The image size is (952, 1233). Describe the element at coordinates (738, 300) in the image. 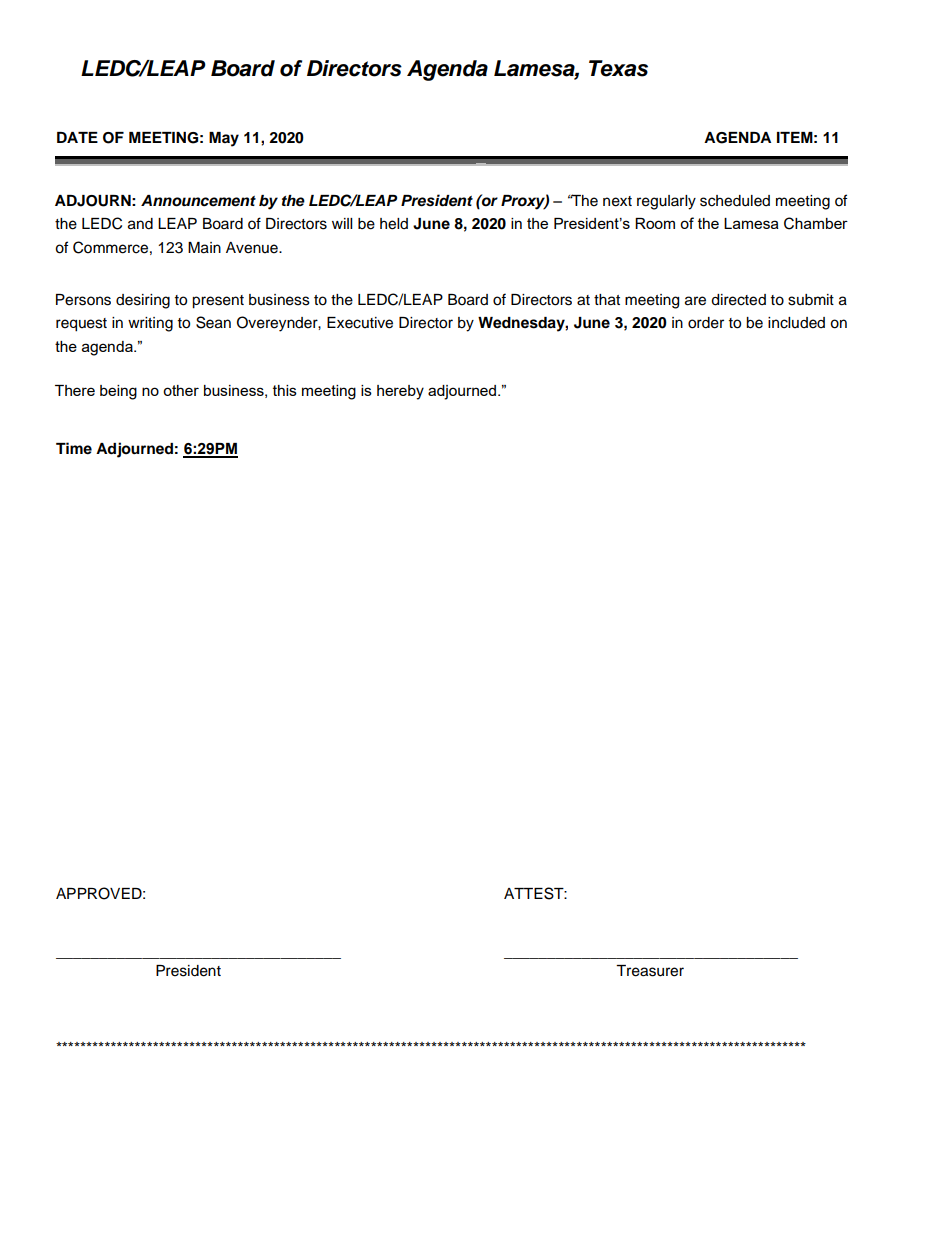

I see `directed` at that location.
